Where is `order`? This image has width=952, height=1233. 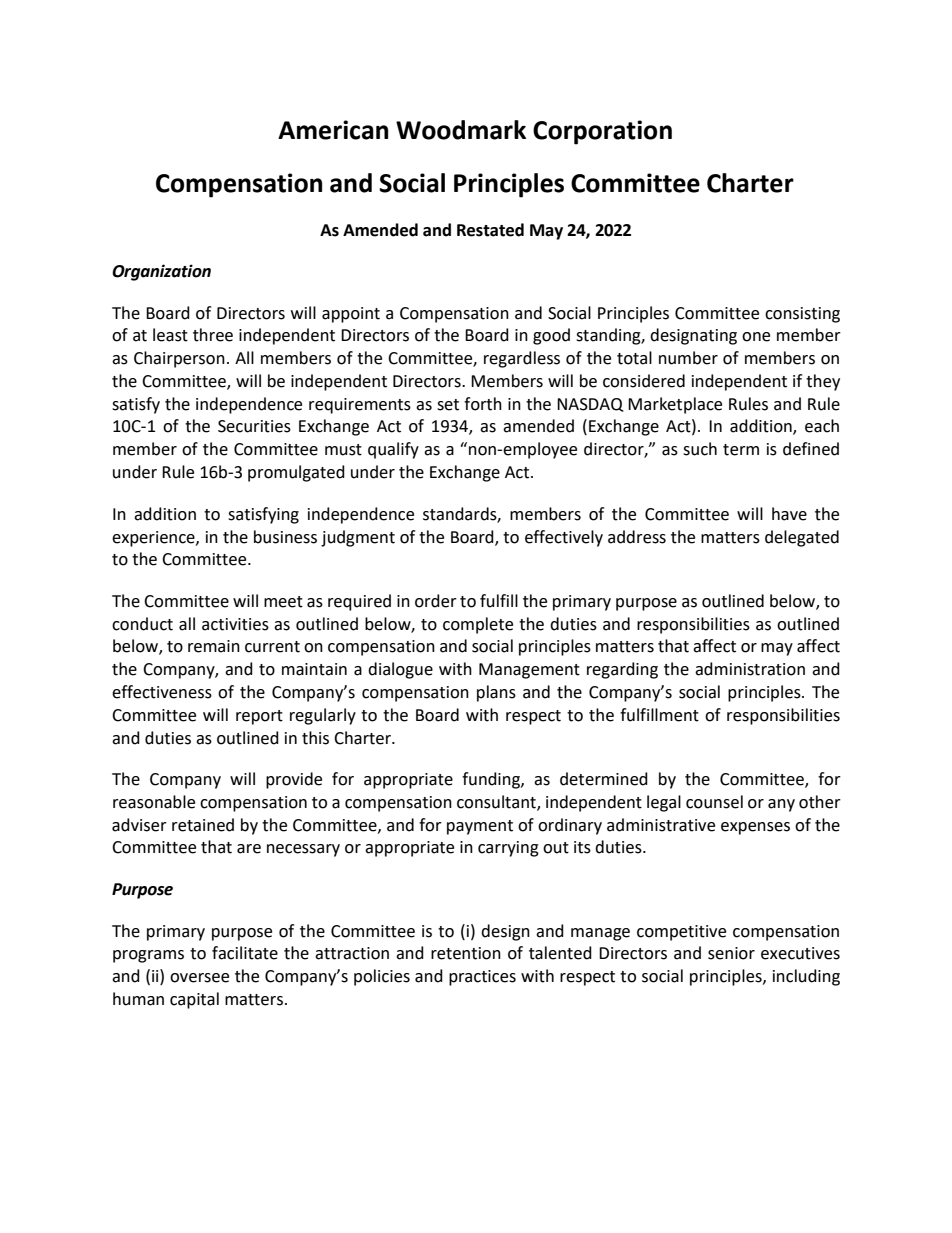 order is located at coordinates (436, 601).
